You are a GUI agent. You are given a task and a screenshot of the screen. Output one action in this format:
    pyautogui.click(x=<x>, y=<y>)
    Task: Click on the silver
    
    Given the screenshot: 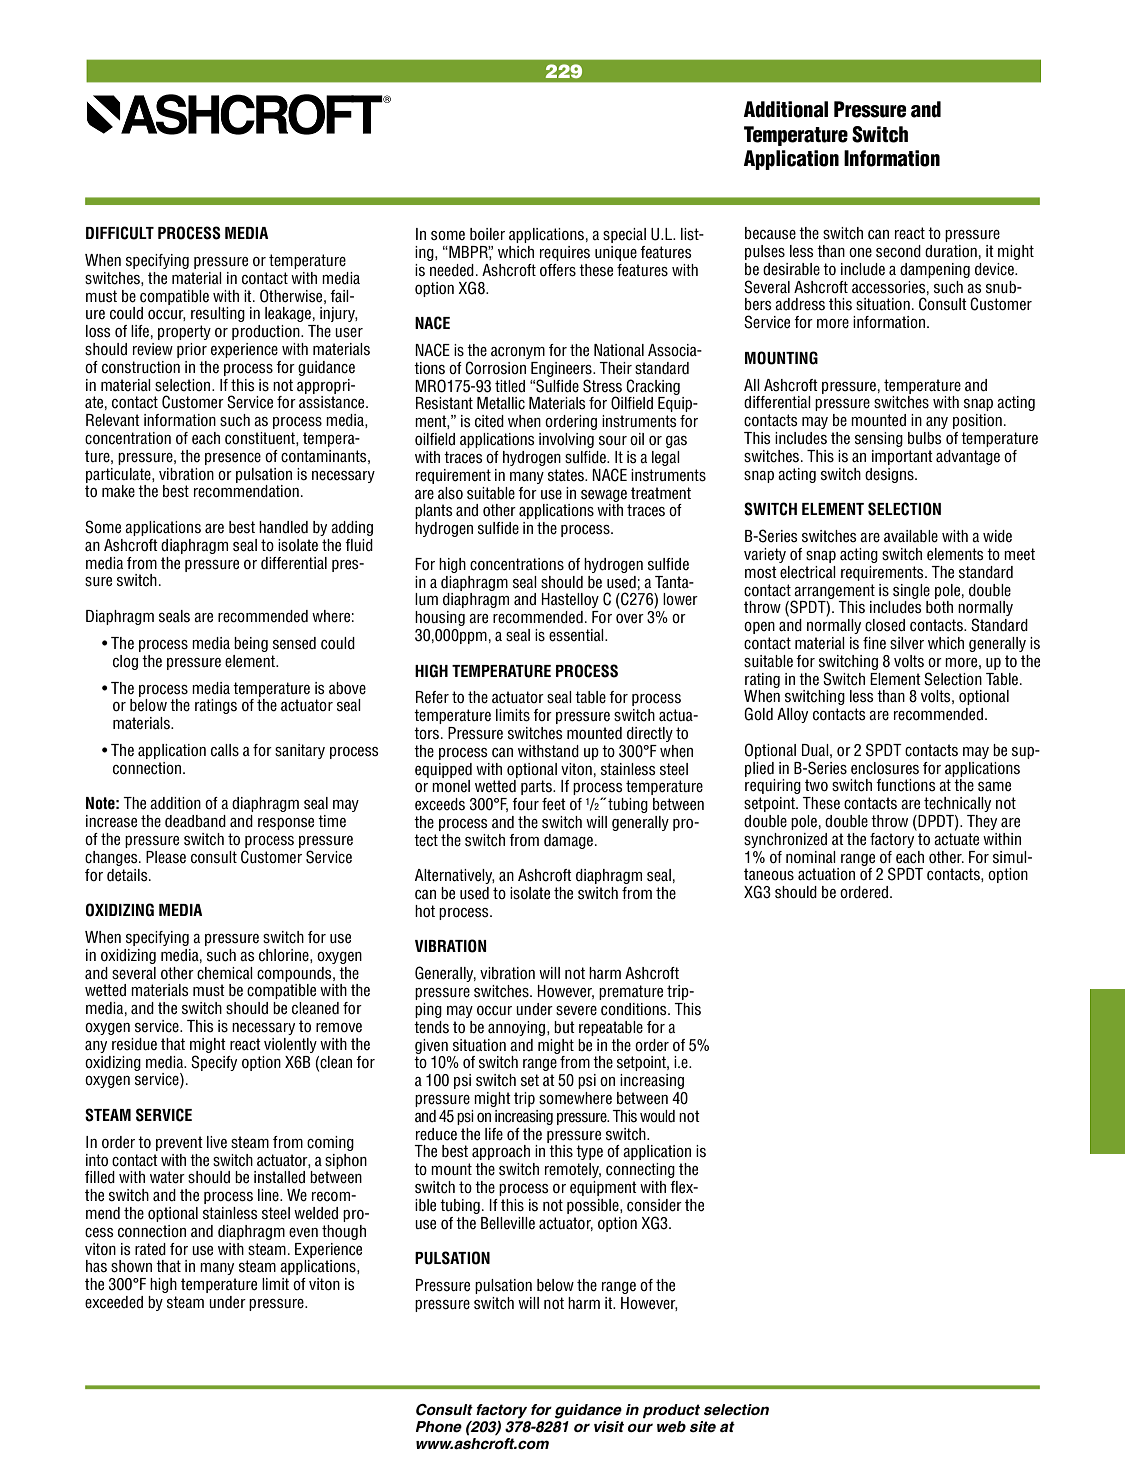 What is the action you would take?
    pyautogui.click(x=907, y=643)
